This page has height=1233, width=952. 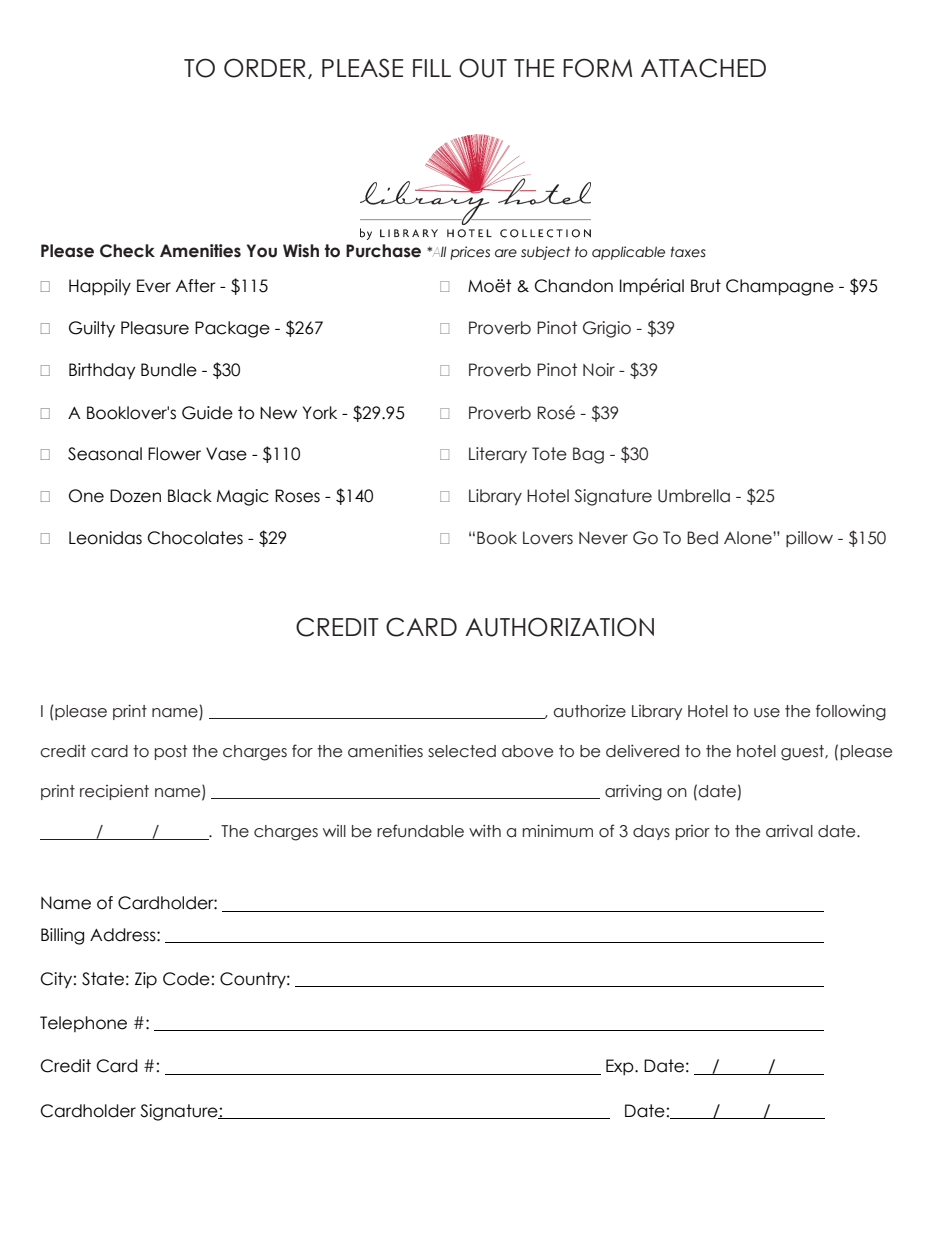 What do you see at coordinates (83, 1024) in the page?
I see `Telephone` at bounding box center [83, 1024].
